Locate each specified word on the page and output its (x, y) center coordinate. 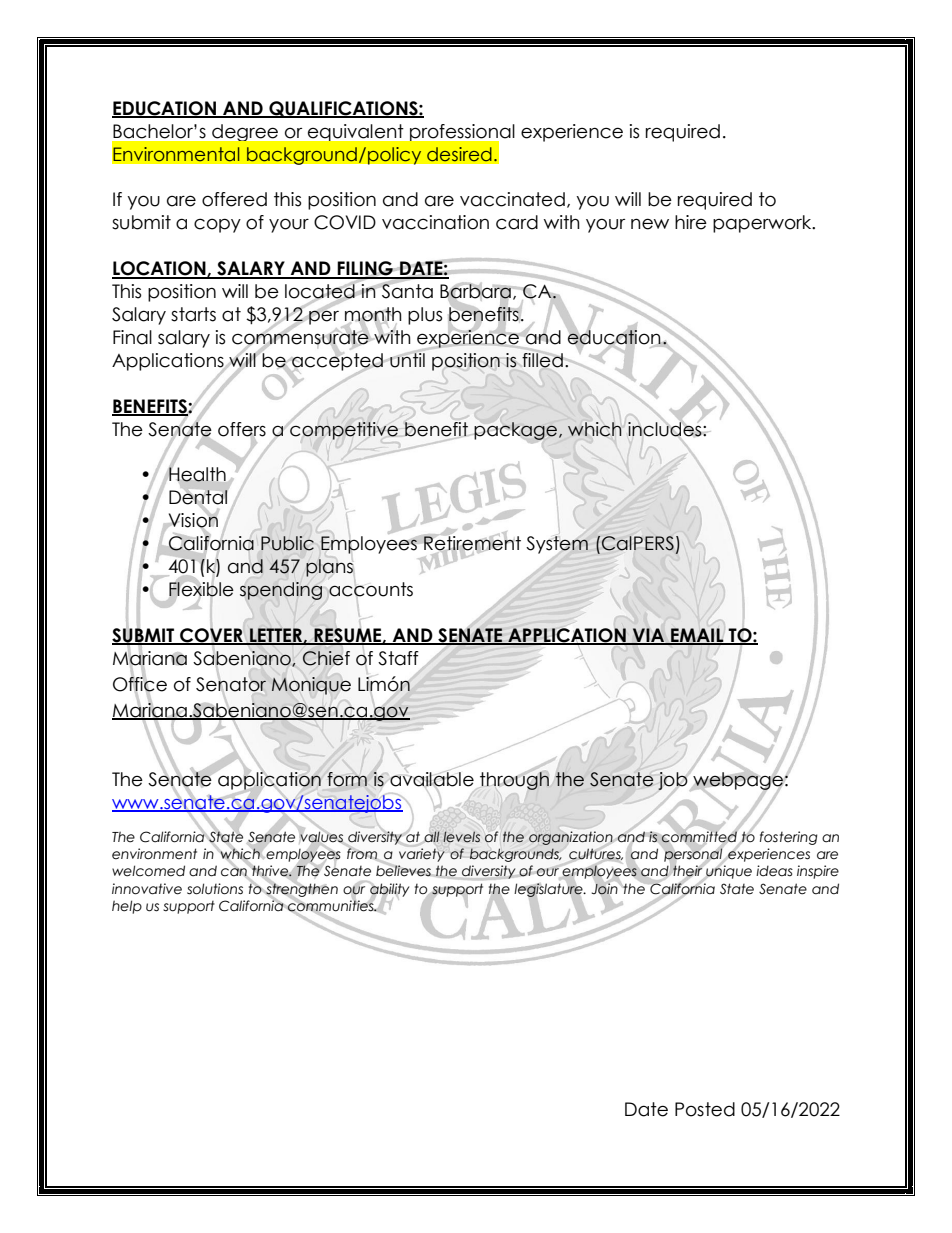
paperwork (763, 224)
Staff (398, 658)
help (127, 907)
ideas (774, 871)
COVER (211, 636)
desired (459, 154)
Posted (705, 1109)
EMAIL (697, 636)
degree (245, 132)
